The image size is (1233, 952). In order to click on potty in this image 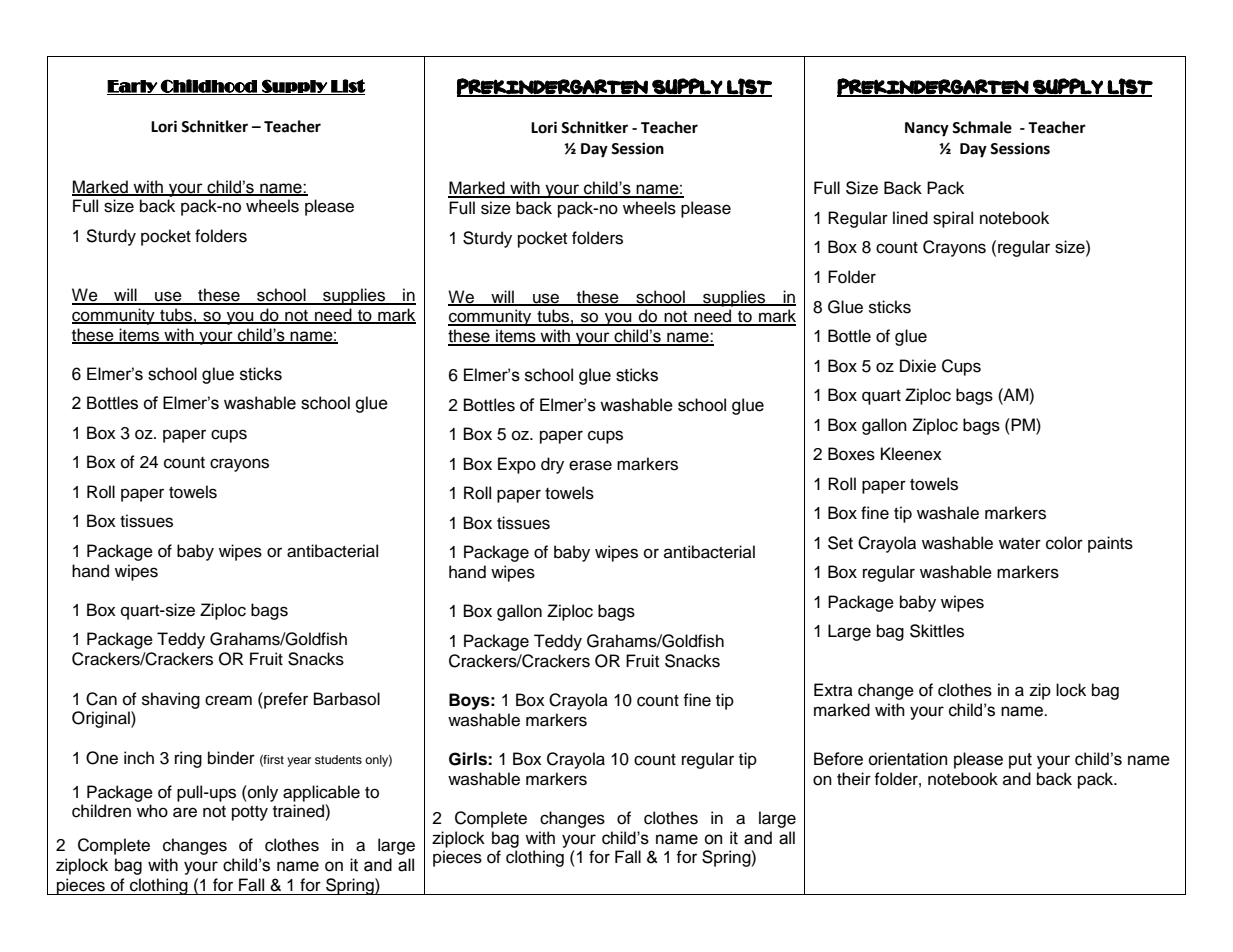, I will do `click(250, 813)`.
